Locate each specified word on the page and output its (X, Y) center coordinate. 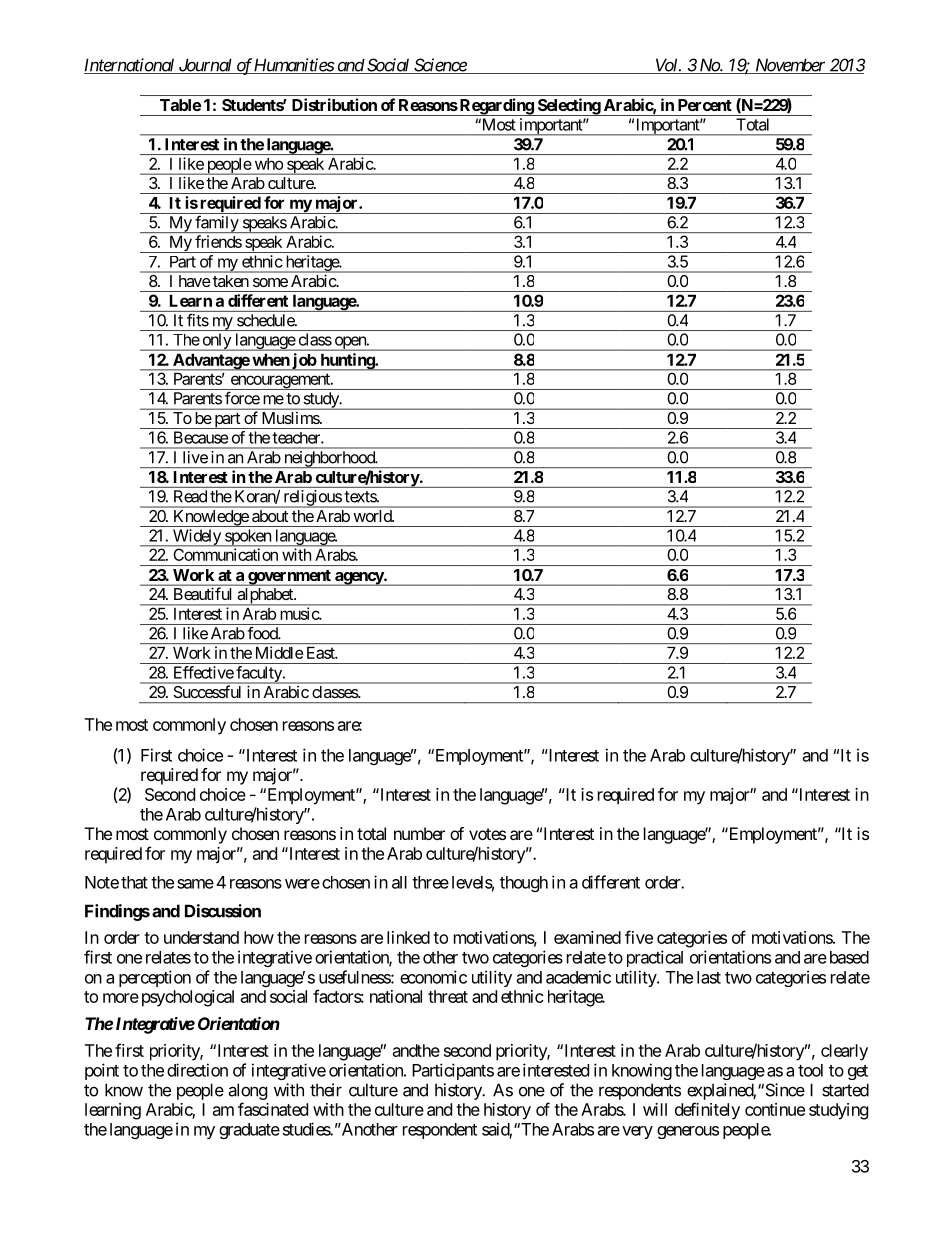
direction (197, 1070)
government (289, 578)
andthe (416, 1050)
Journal (205, 66)
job (304, 362)
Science (440, 66)
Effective (204, 672)
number (419, 833)
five (639, 937)
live (195, 457)
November (790, 66)
